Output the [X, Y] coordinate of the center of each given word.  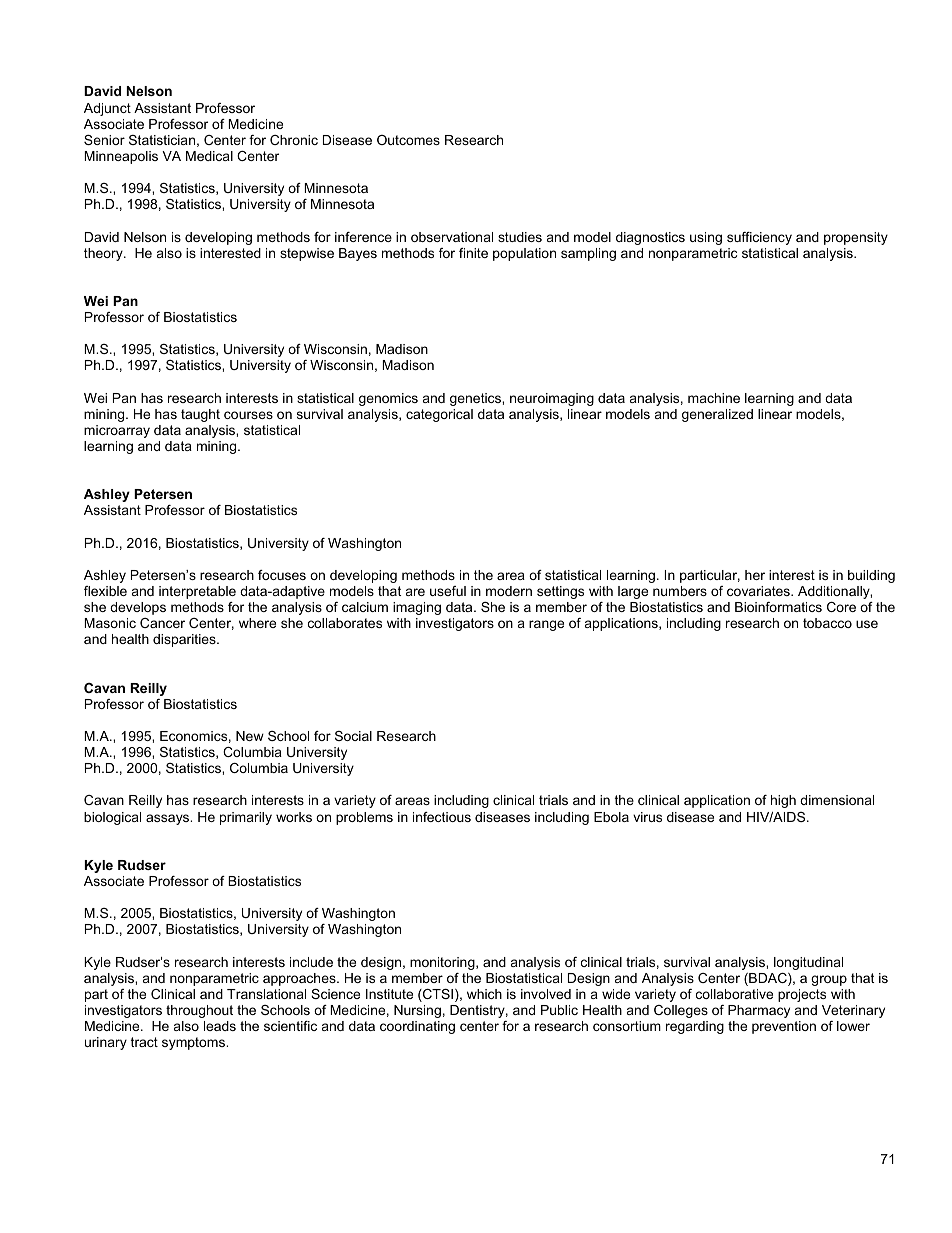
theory [104, 254]
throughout [199, 1011]
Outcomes [408, 140]
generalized [717, 415]
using [706, 238]
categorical [439, 415]
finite [473, 253]
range [546, 625]
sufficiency [759, 238]
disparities [185, 640]
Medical [209, 156]
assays [169, 819]
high [783, 801]
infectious [442, 817]
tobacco [827, 623]
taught [200, 415]
